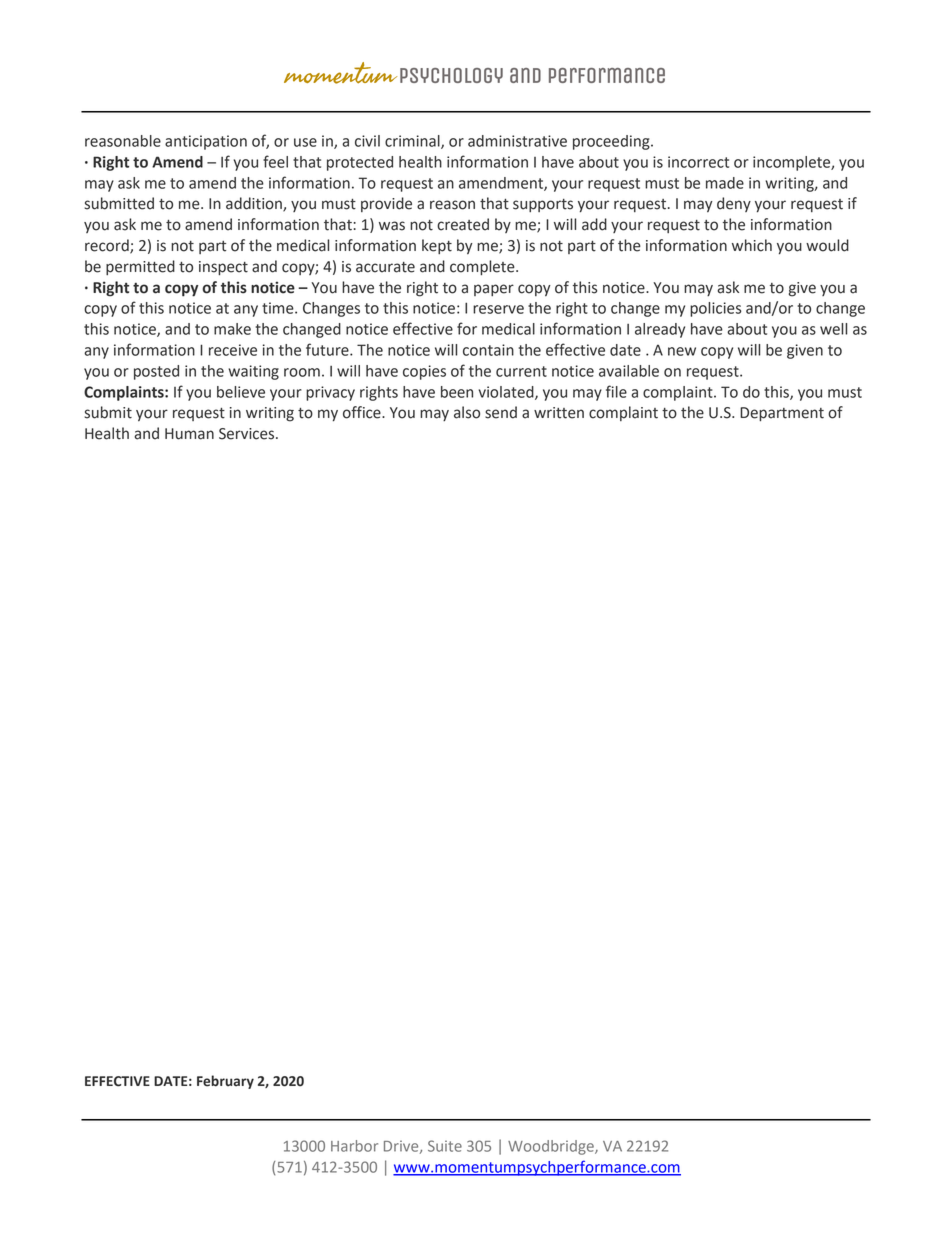 The height and width of the document is (1233, 952). I want to click on made, so click(725, 183).
